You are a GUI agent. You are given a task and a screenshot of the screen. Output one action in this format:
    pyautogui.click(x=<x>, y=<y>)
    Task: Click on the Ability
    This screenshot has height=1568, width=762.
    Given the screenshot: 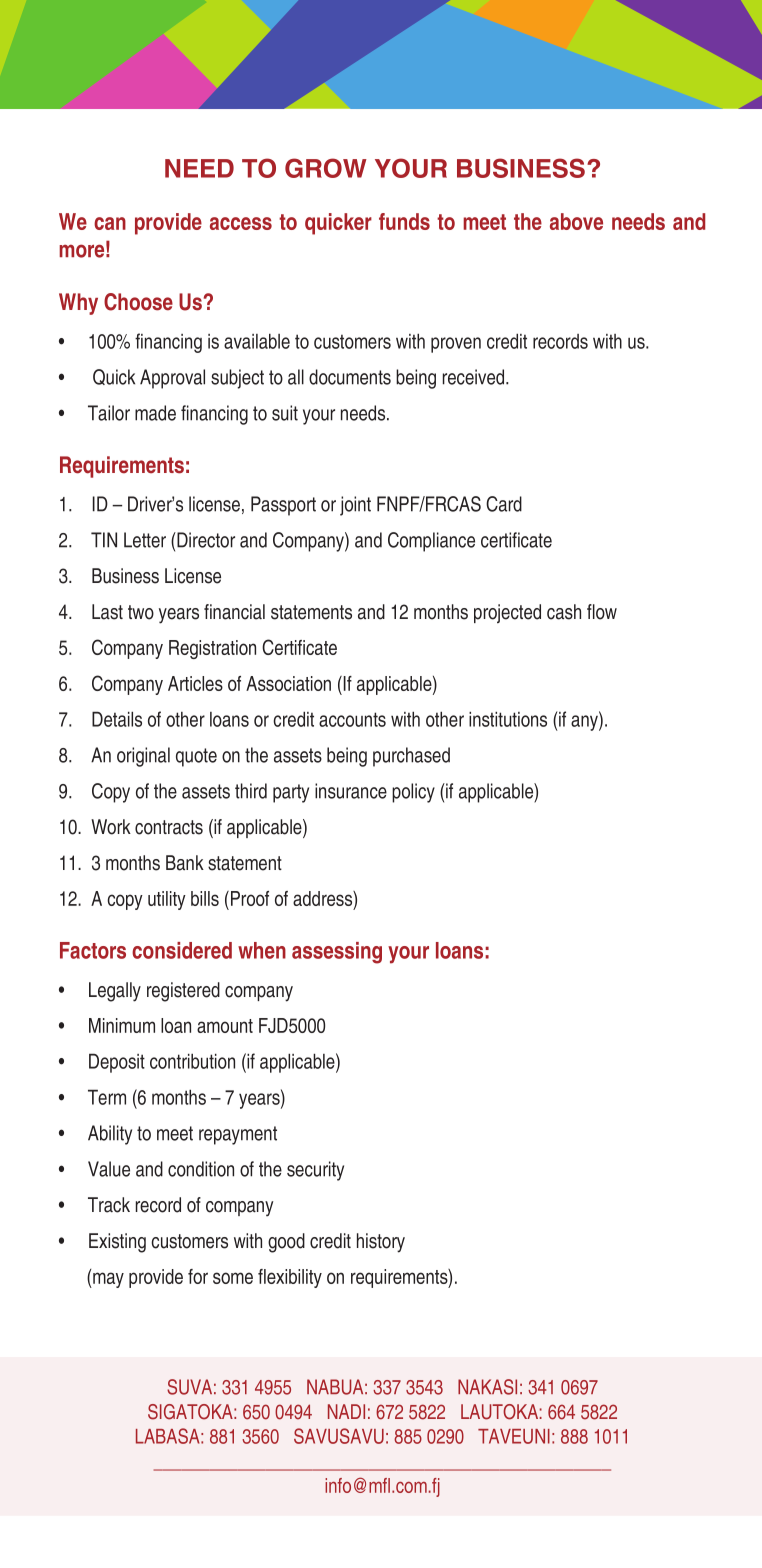 What is the action you would take?
    pyautogui.click(x=110, y=1135)
